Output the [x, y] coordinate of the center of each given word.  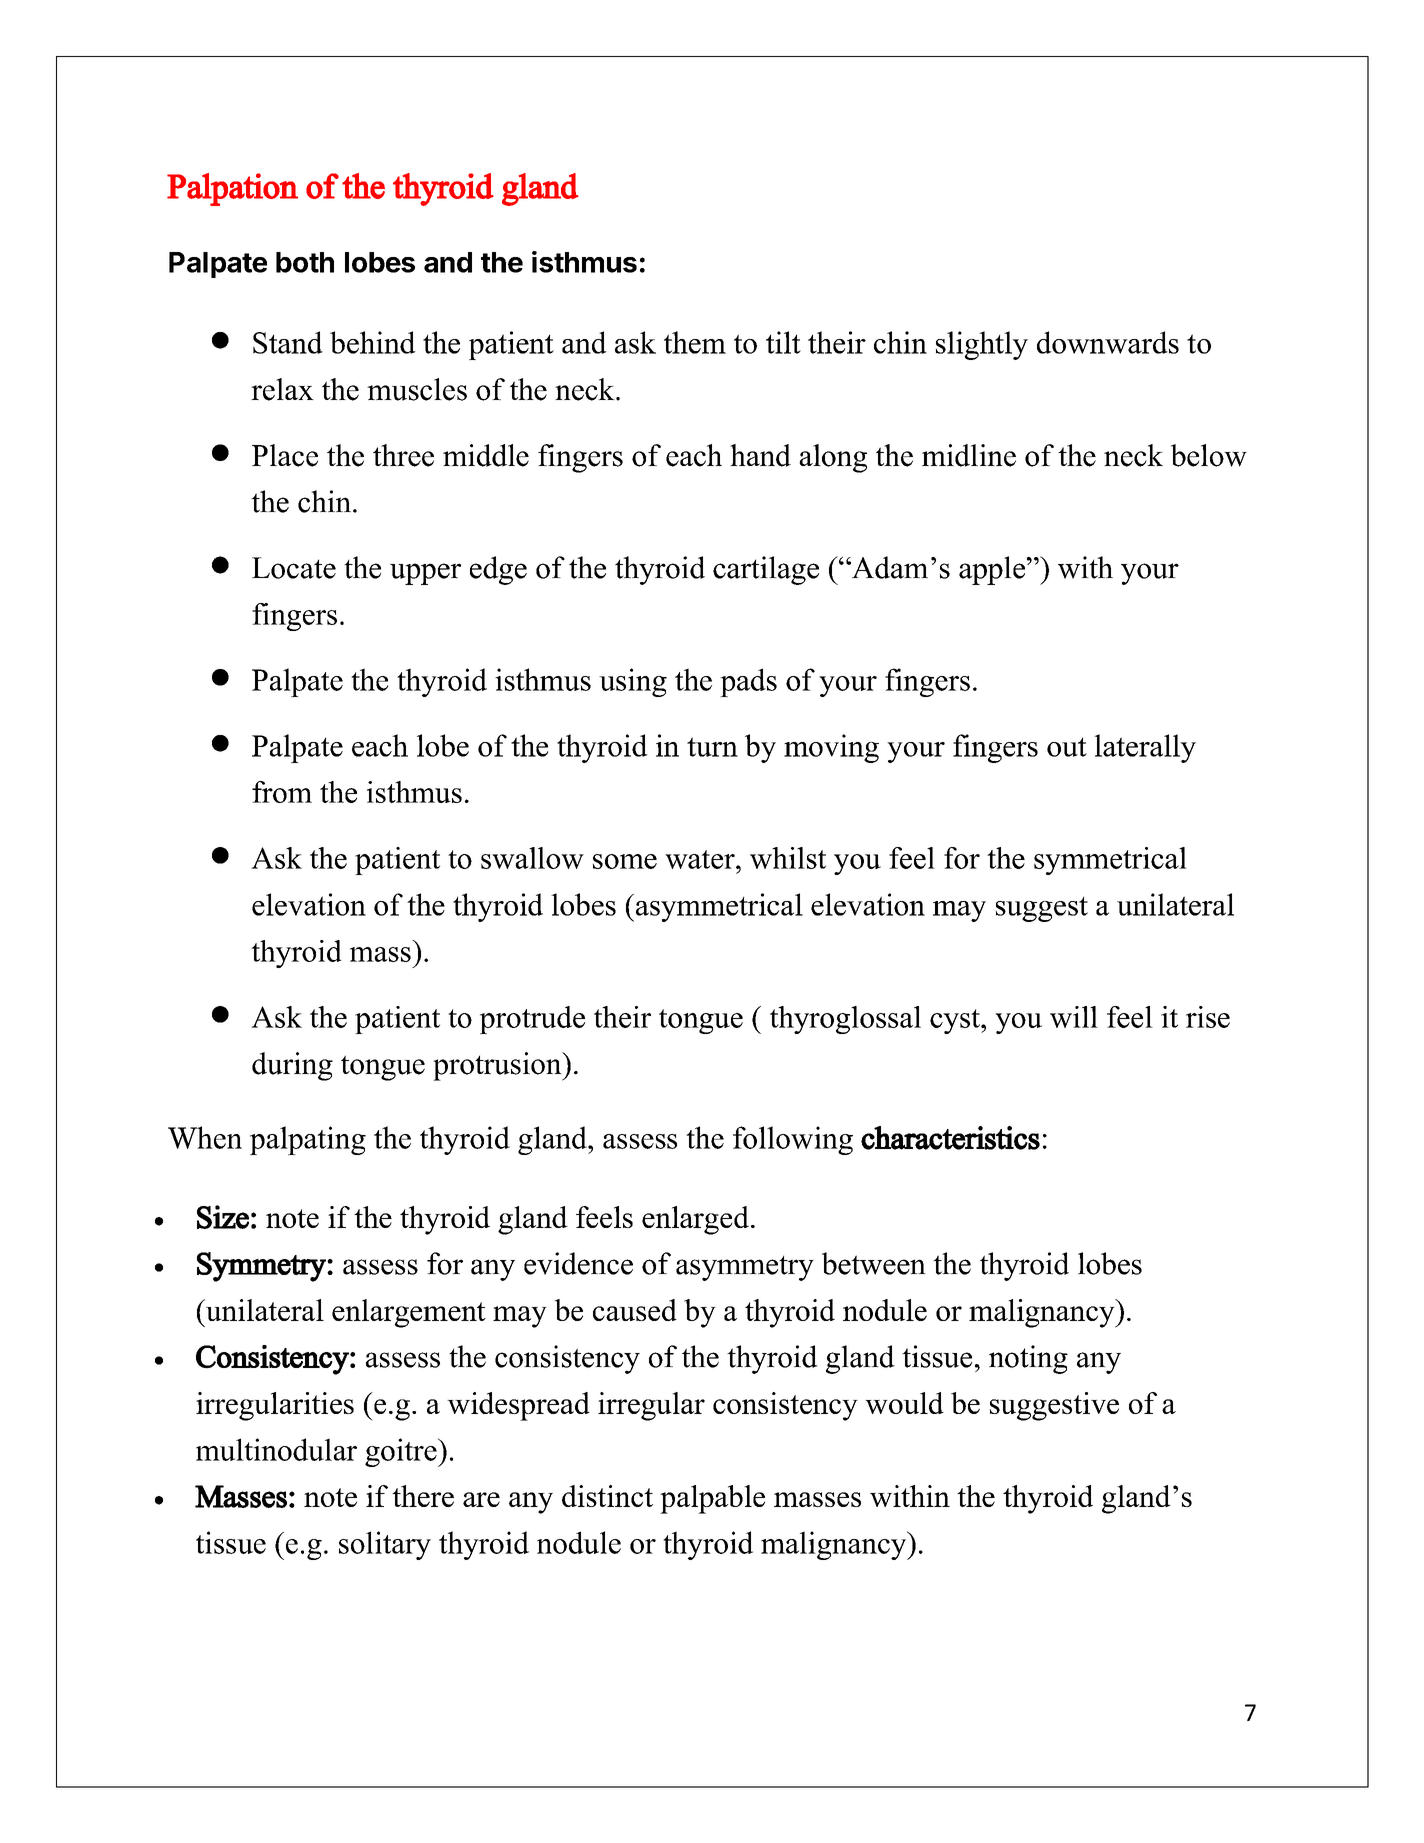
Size [223, 1217]
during [292, 1066]
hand [760, 455]
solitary [385, 1545]
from [282, 792]
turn [712, 747]
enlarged [695, 1220]
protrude [532, 1020]
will [1074, 1017]
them [695, 342]
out [1067, 747]
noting [1028, 1359]
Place [285, 455]
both [305, 262]
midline [969, 455]
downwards [1108, 342]
